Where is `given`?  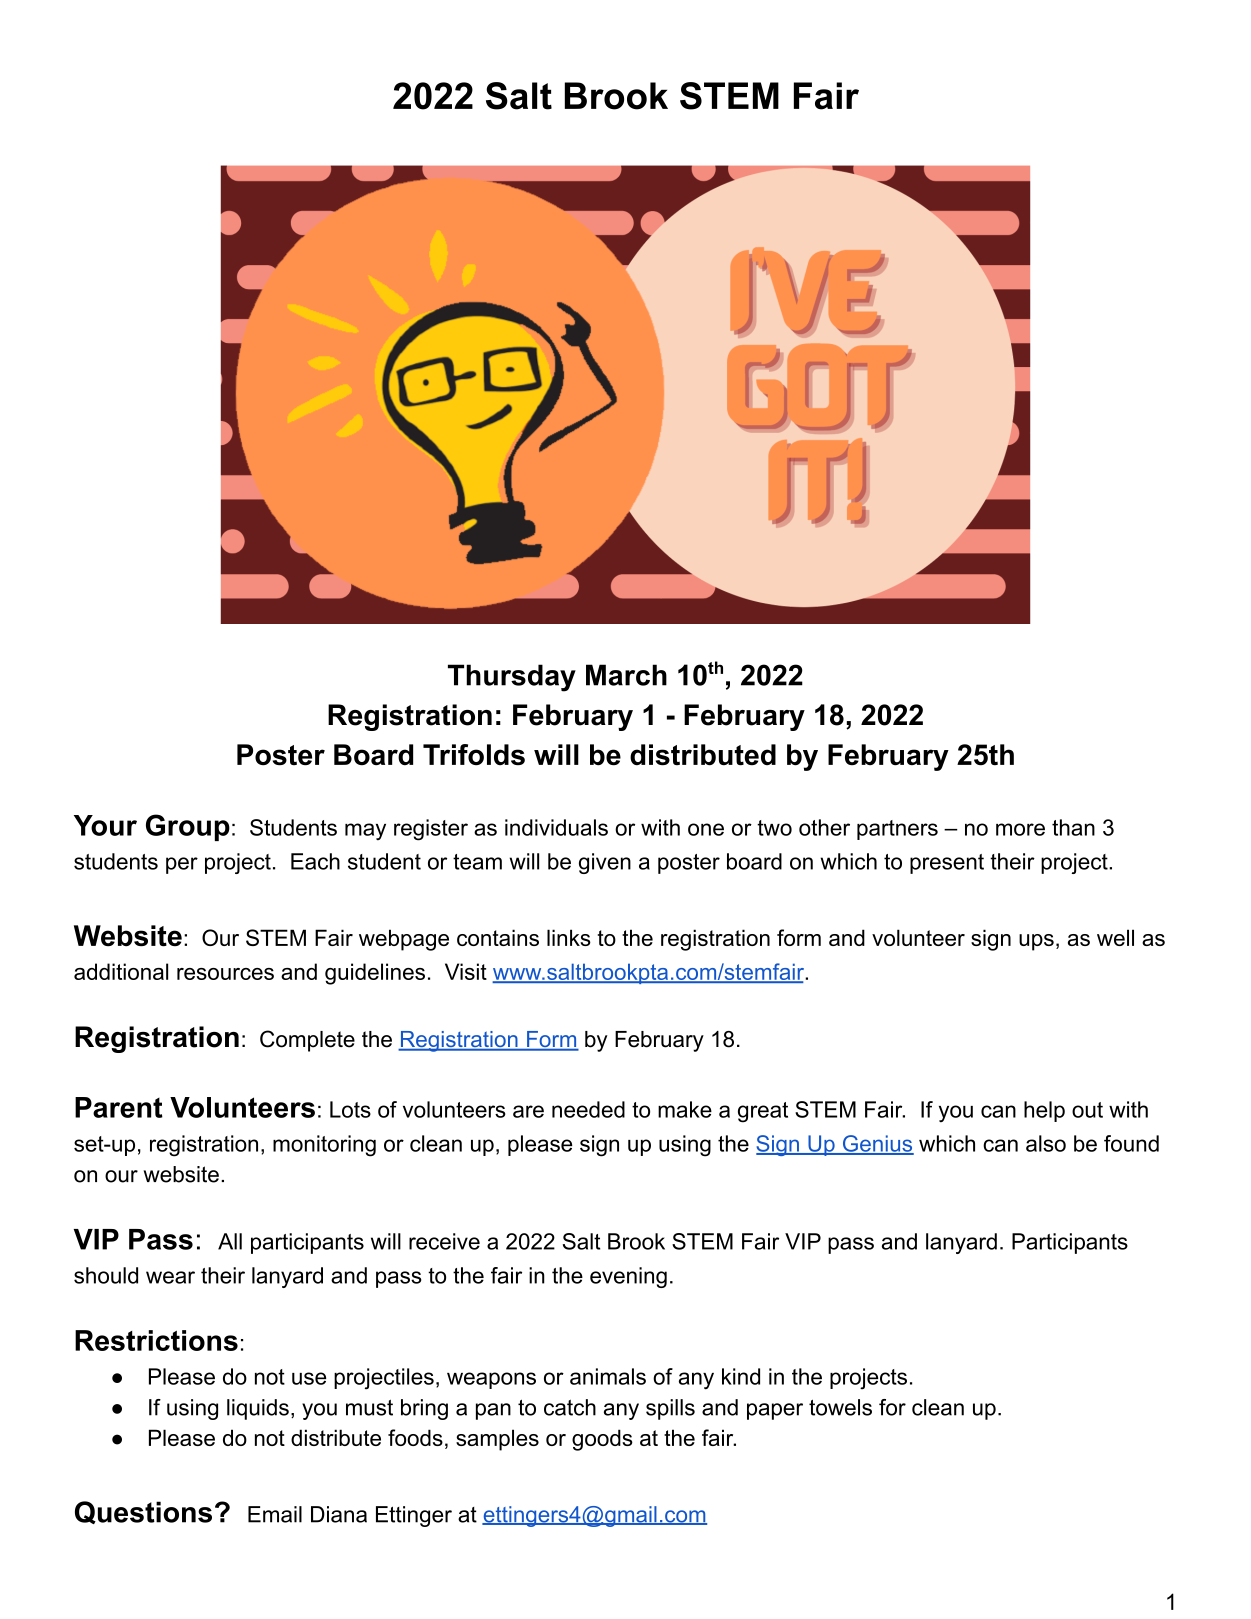
given is located at coordinates (605, 863).
